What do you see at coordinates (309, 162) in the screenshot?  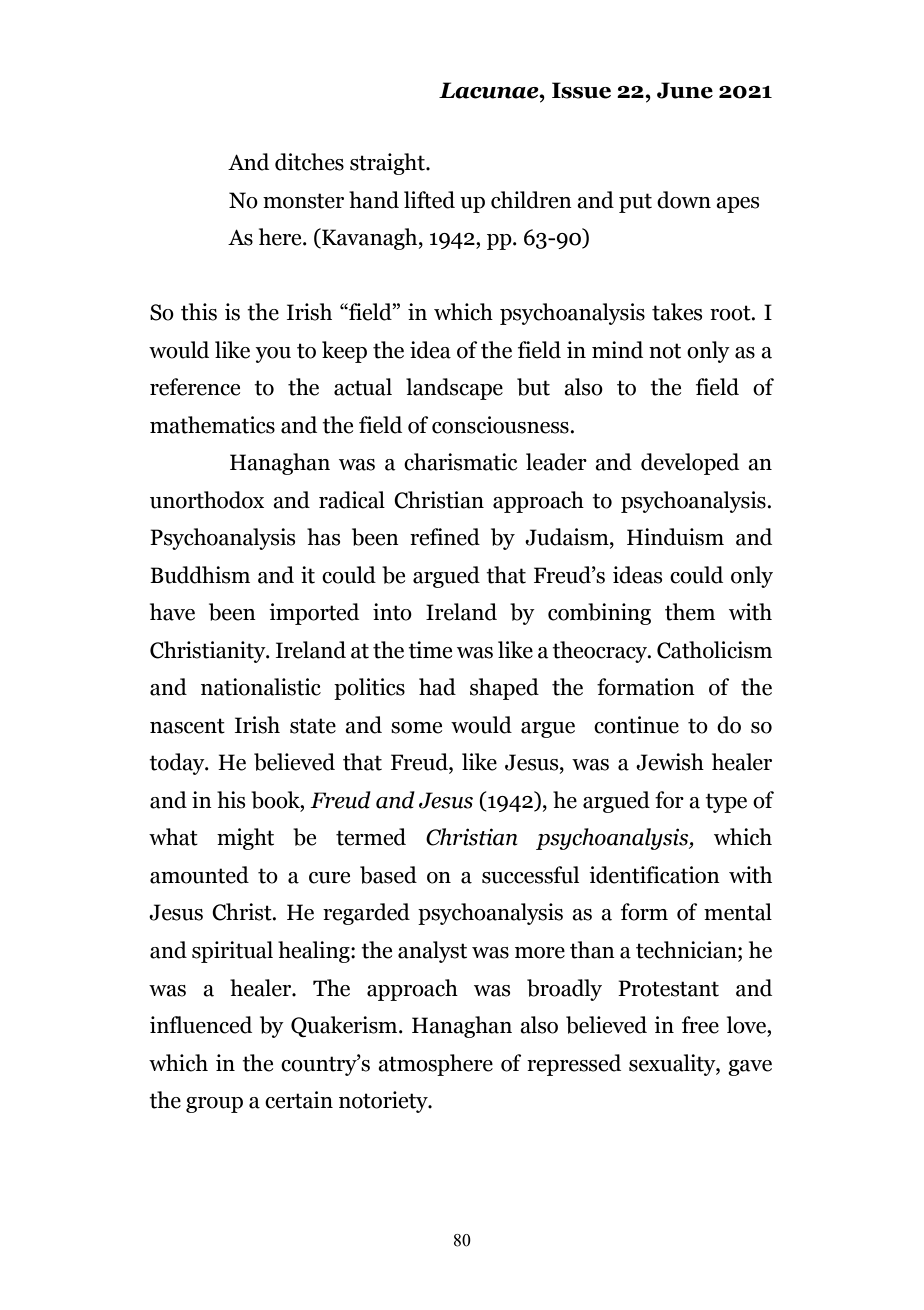 I see `ditches` at bounding box center [309, 162].
